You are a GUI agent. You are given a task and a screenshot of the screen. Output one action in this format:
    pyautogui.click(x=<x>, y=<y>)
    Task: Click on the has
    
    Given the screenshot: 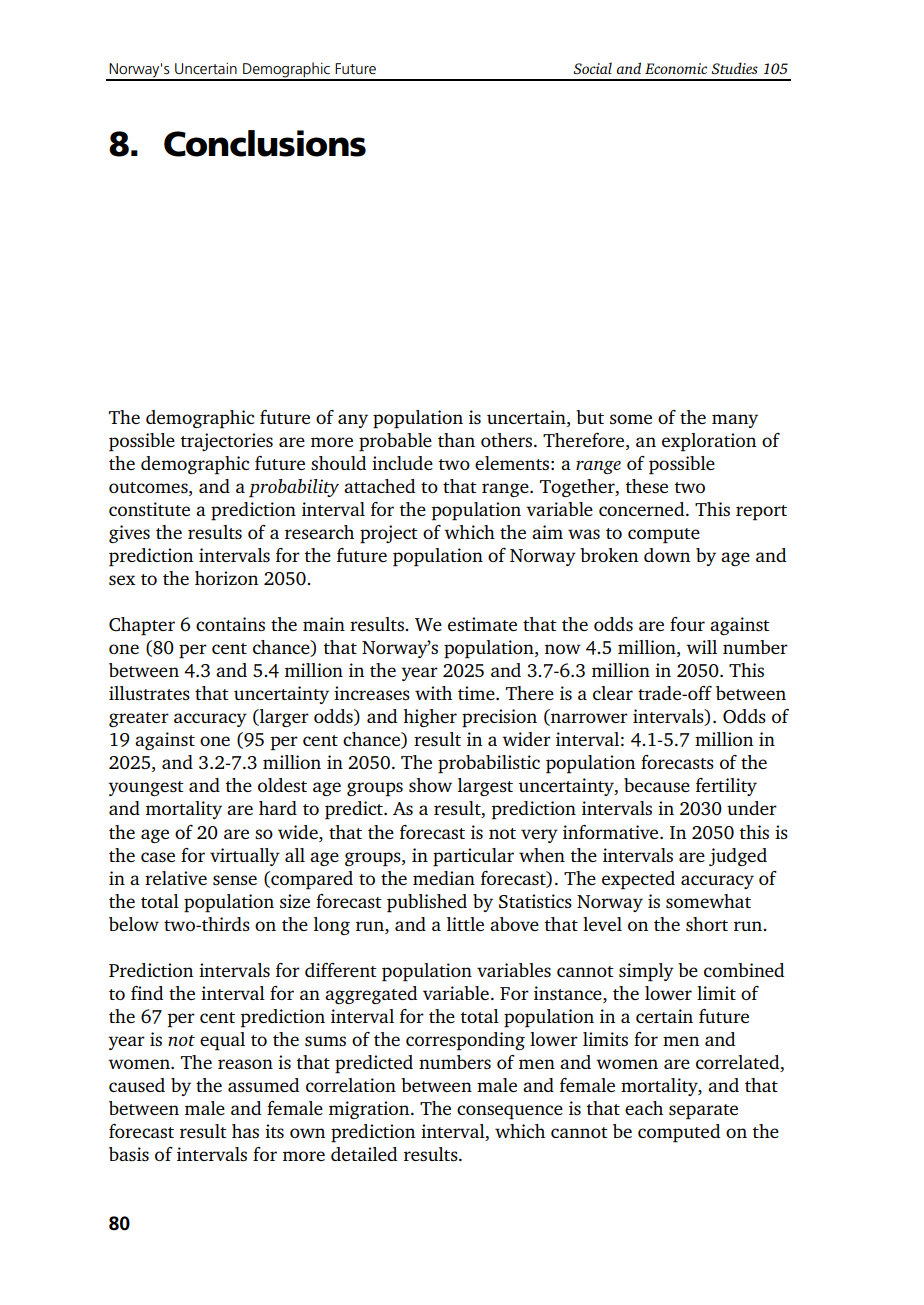 What is the action you would take?
    pyautogui.click(x=245, y=1131)
